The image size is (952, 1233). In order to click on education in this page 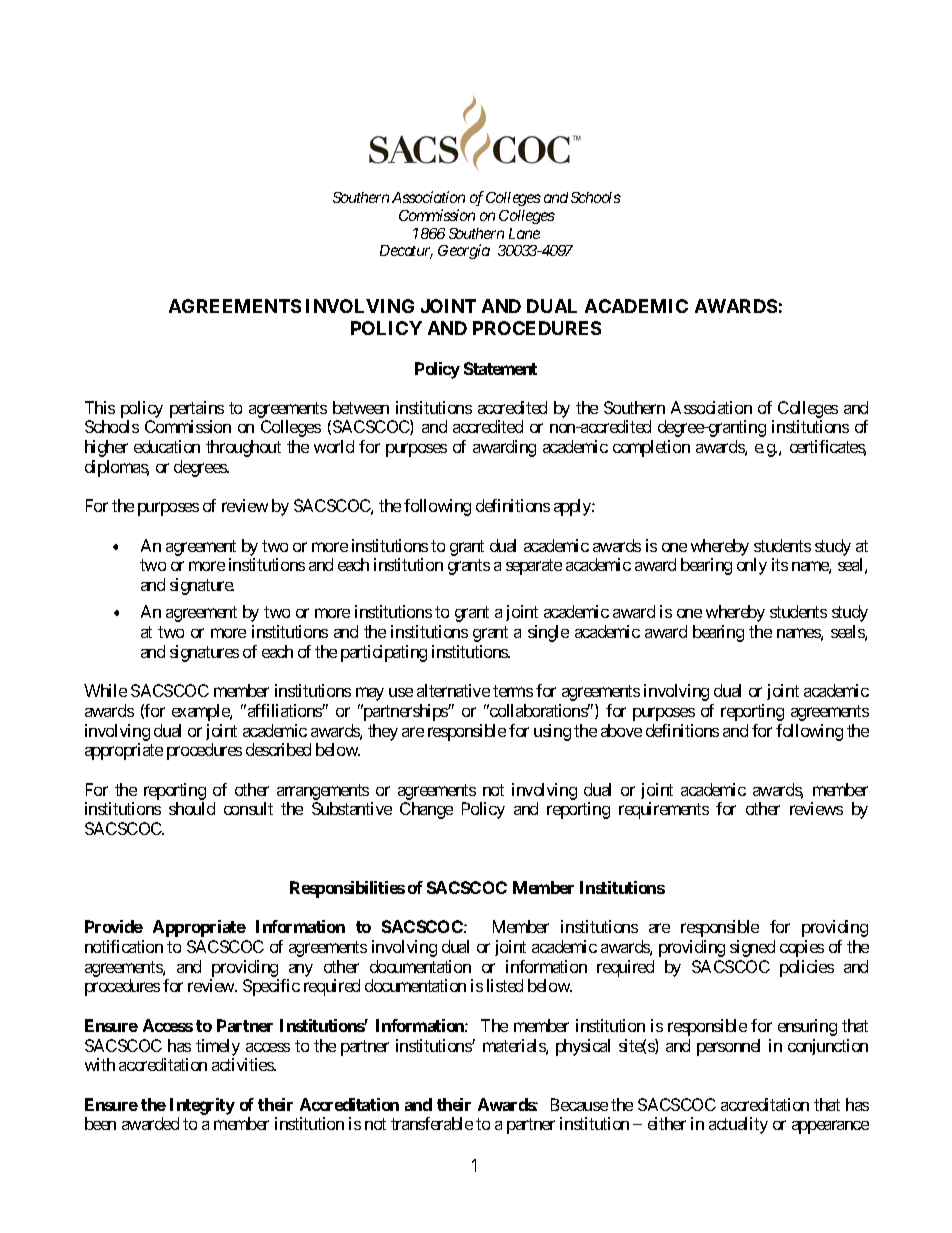, I will do `click(167, 446)`.
